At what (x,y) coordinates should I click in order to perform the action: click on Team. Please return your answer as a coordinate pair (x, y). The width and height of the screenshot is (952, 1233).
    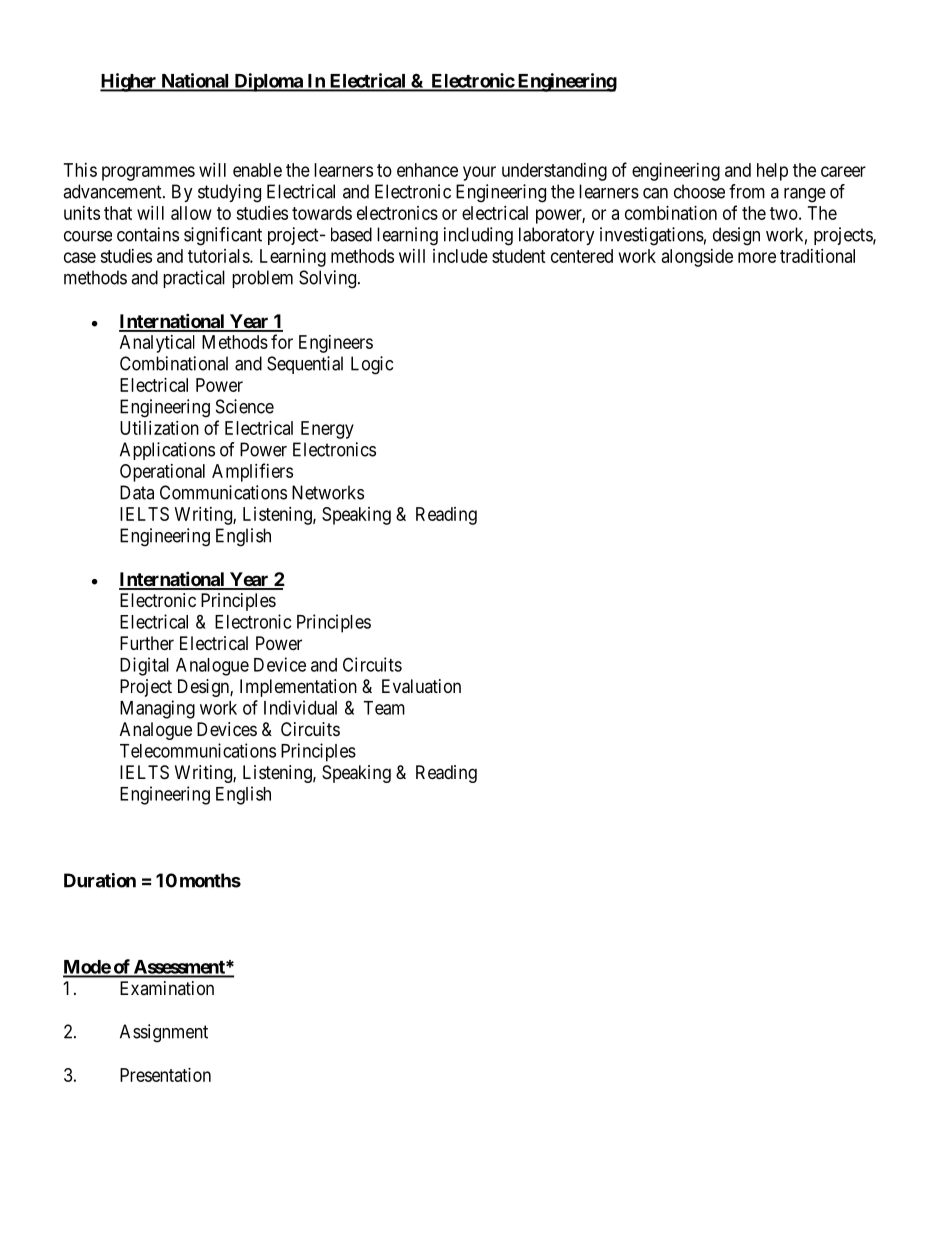
    Looking at the image, I should click on (384, 708).
